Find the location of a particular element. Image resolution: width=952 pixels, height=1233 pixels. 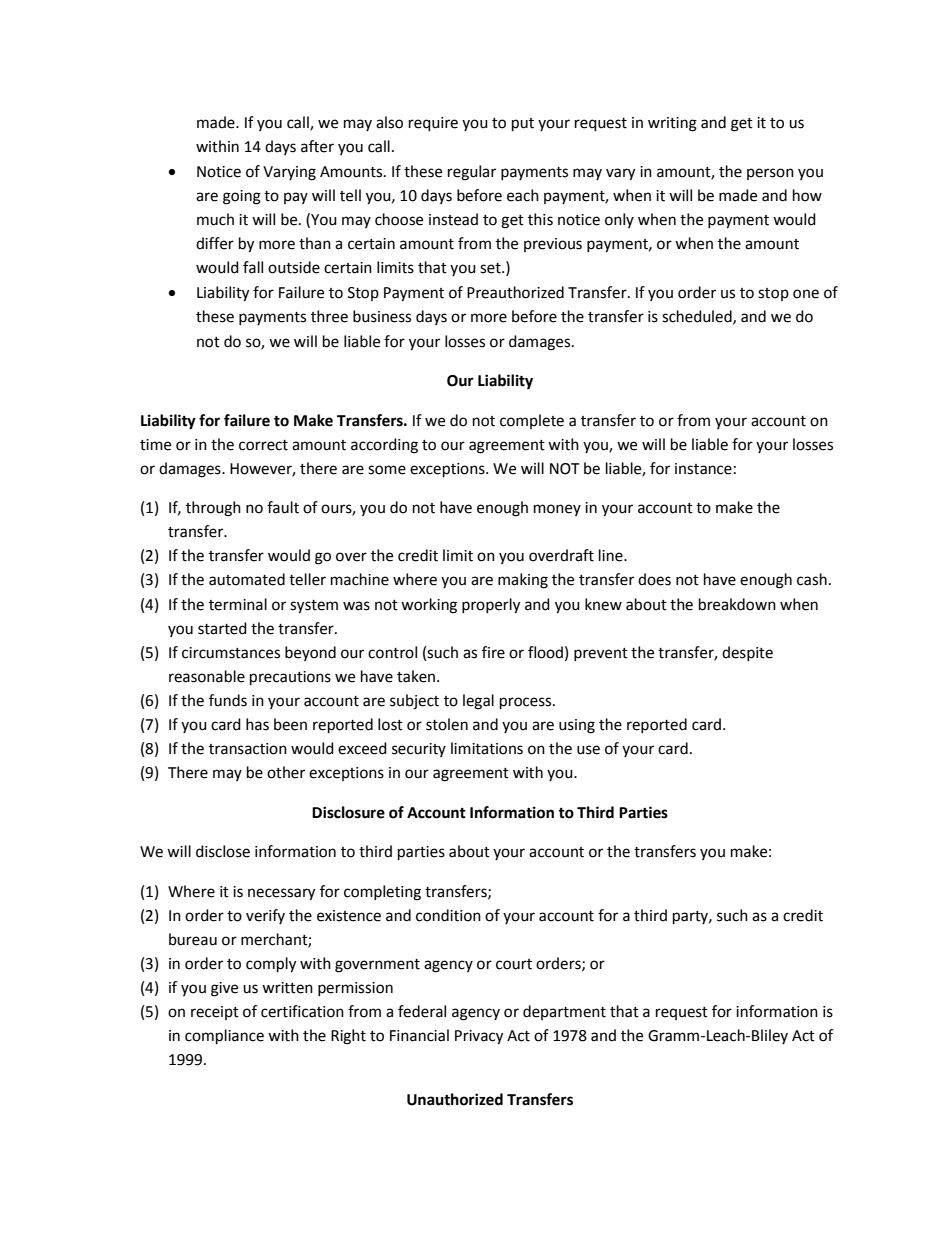

going is located at coordinates (242, 197).
